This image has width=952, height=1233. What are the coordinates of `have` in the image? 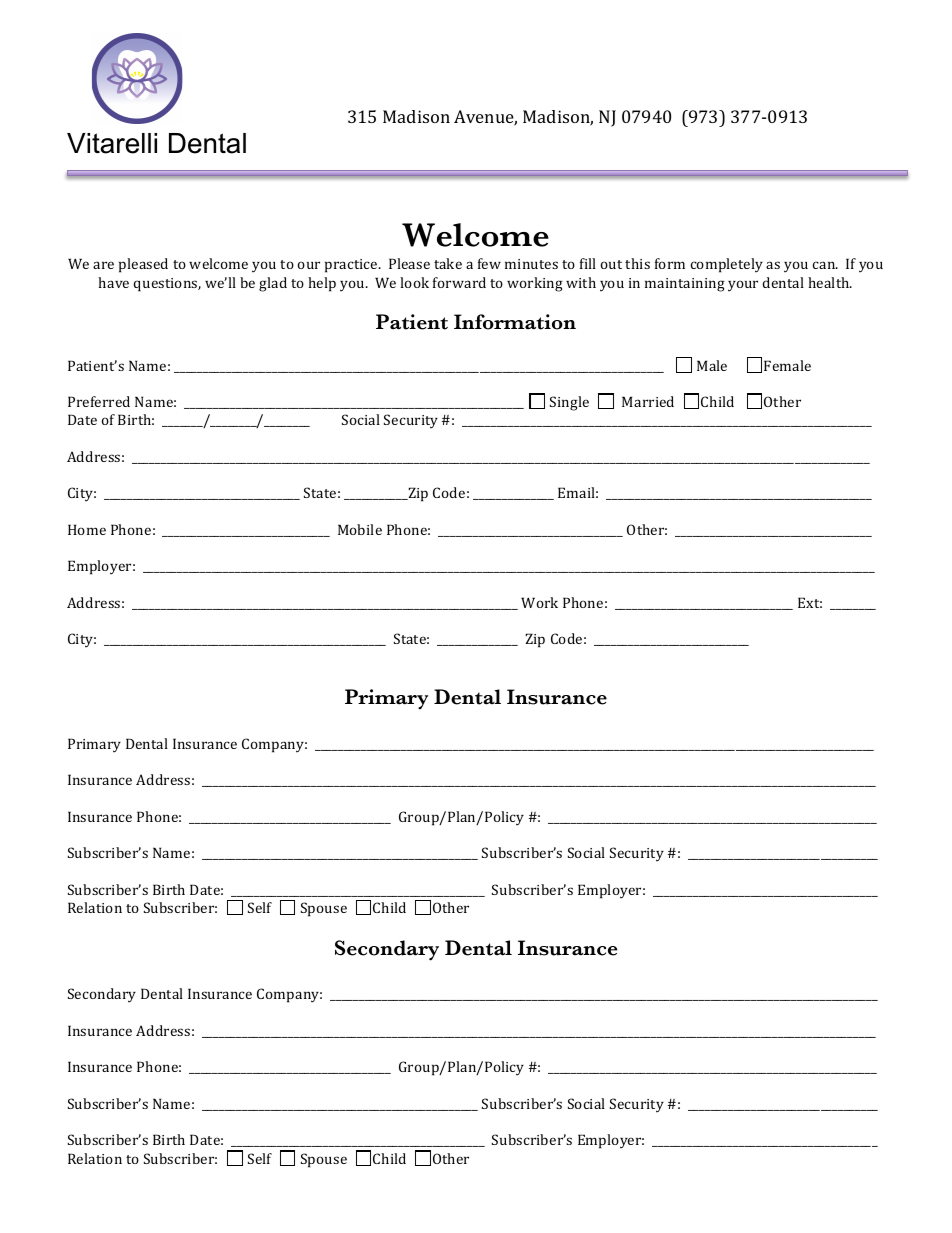 It's located at (113, 282).
